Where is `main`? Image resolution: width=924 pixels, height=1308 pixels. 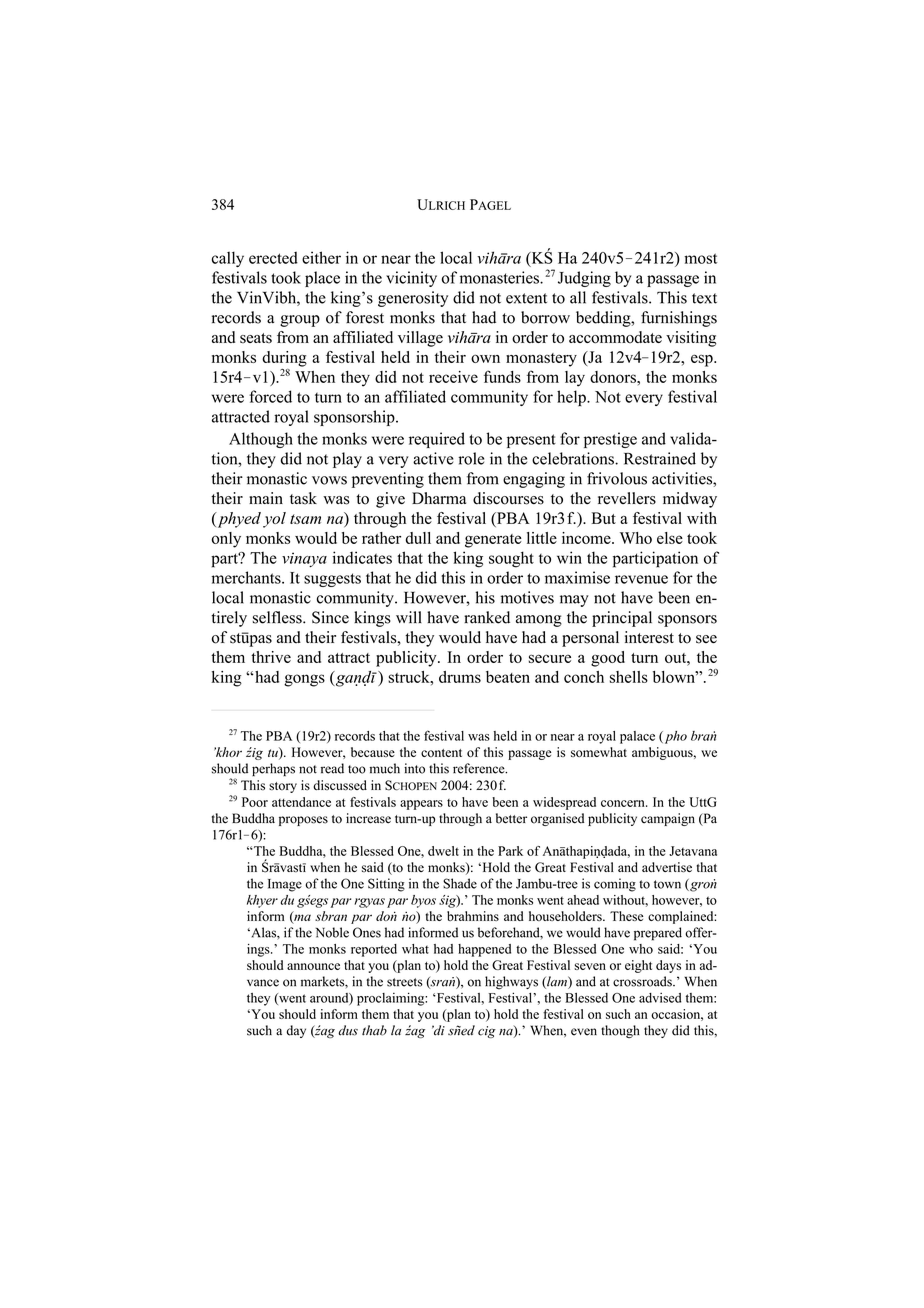
main is located at coordinates (266, 498).
